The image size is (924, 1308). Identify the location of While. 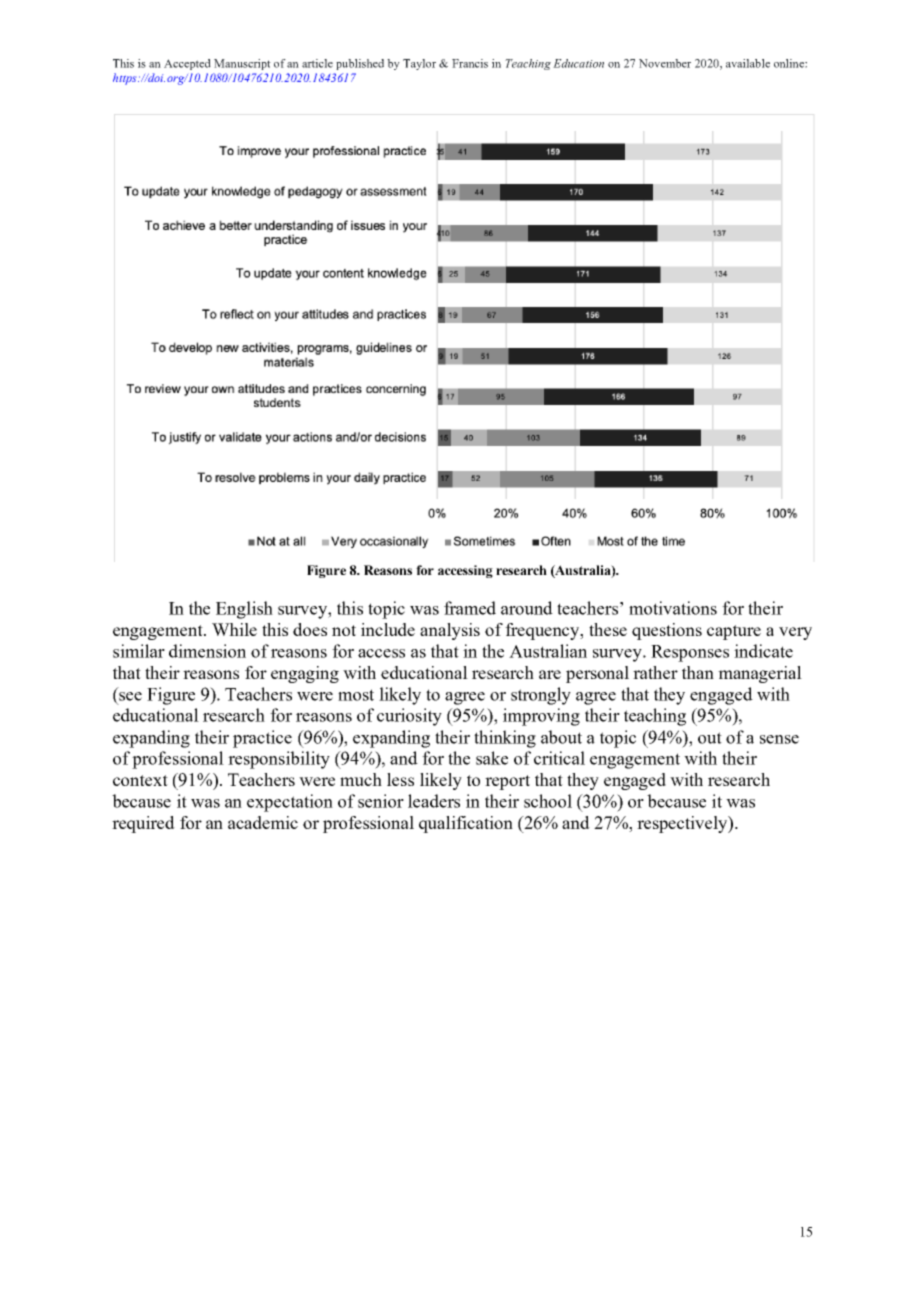
(234, 629).
